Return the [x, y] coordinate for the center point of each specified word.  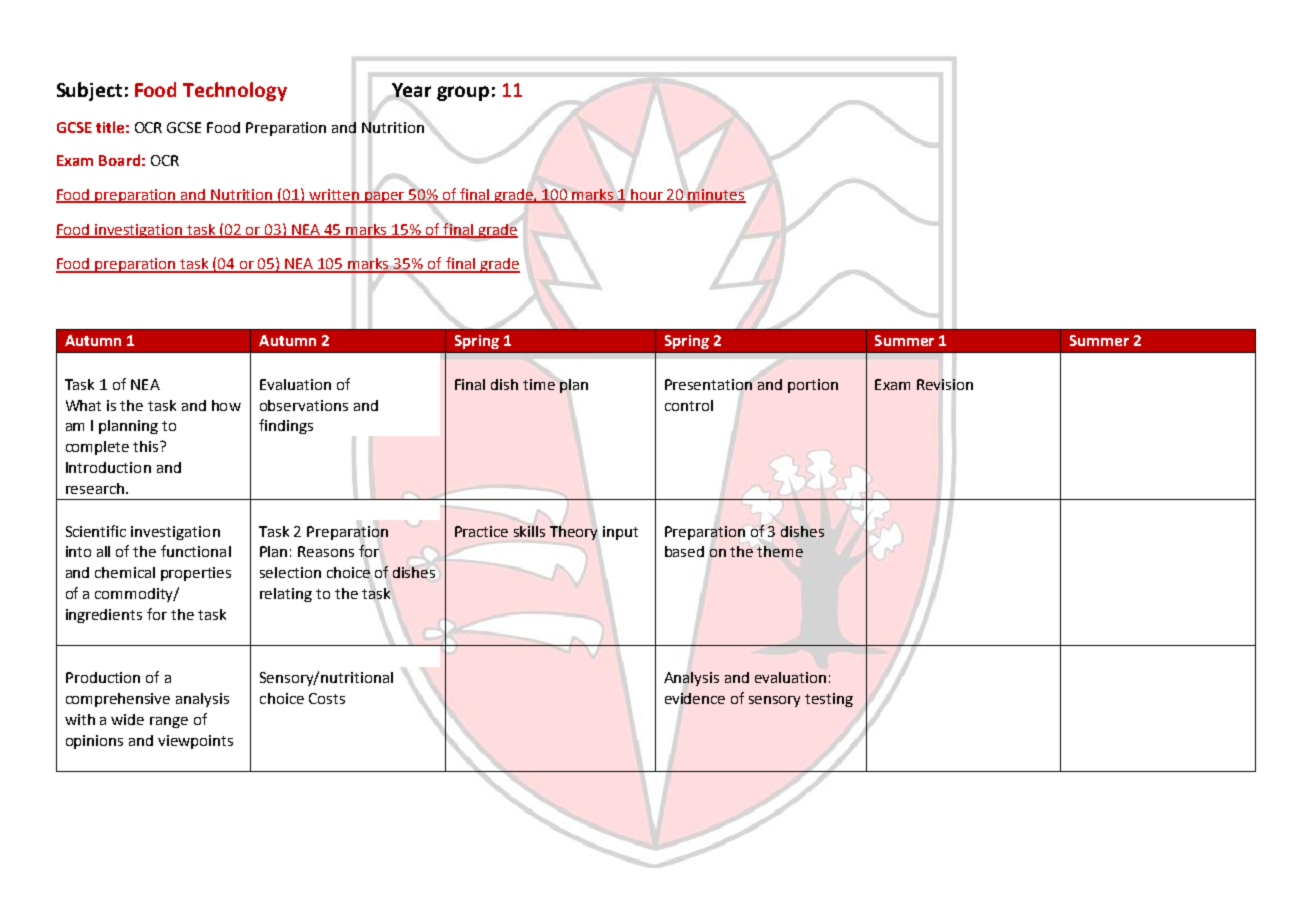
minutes [716, 195]
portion [813, 386]
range [169, 722]
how [226, 405]
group [463, 93]
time [539, 384]
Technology [235, 91]
